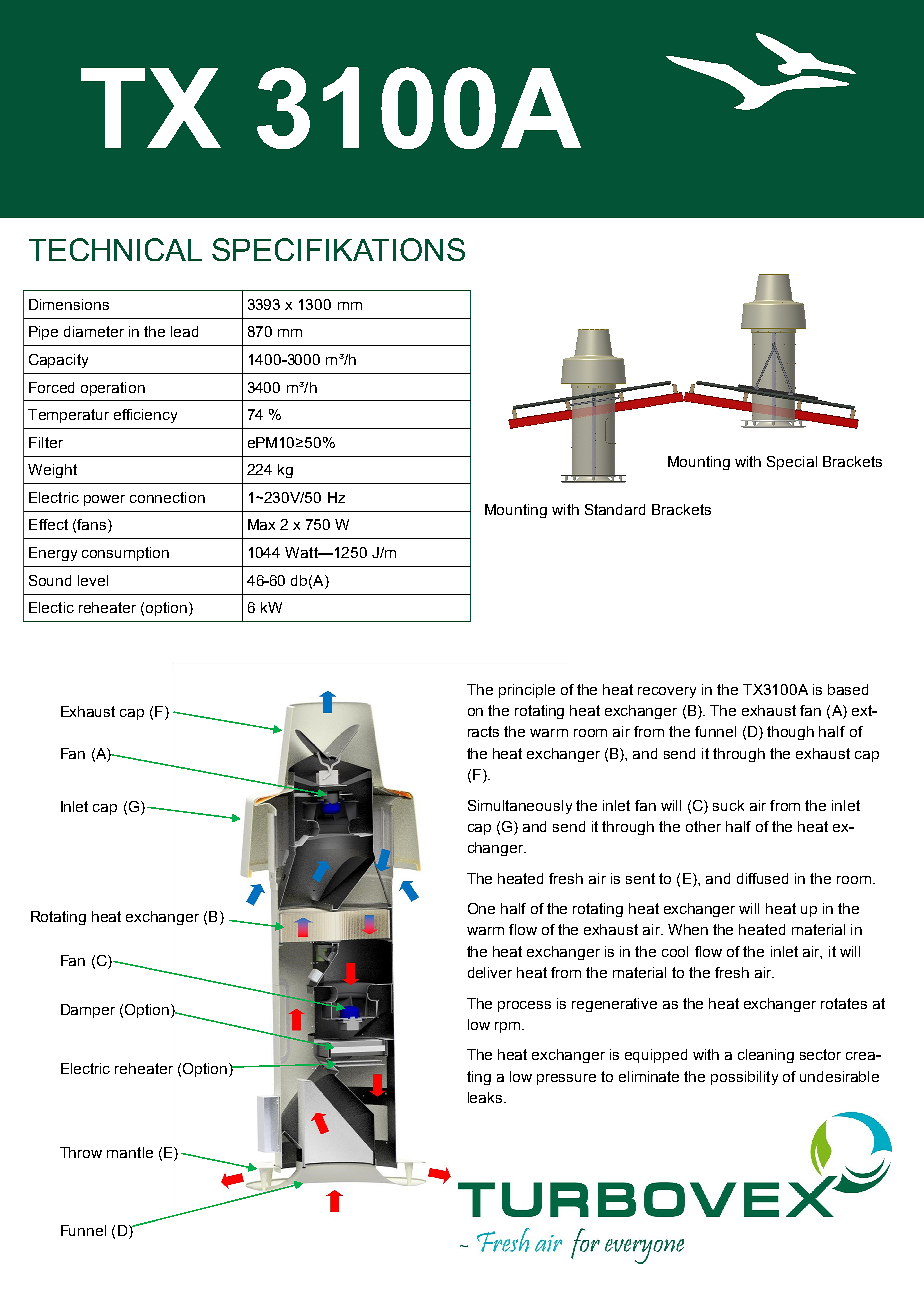  I want to click on Damper, so click(88, 1011).
